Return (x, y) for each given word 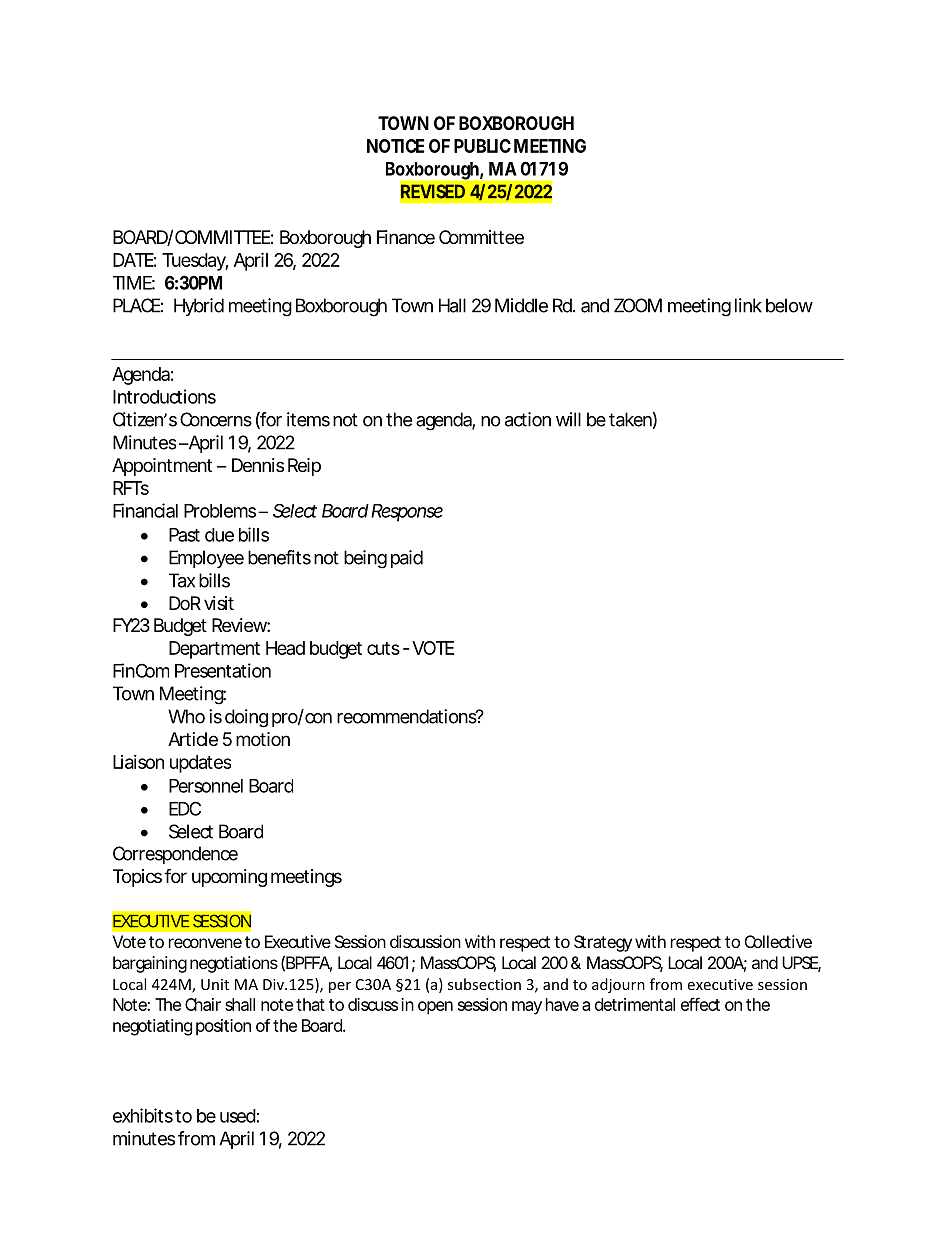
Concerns (216, 419)
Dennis (258, 465)
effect (700, 1004)
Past (184, 535)
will (568, 419)
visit (219, 603)
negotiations (234, 964)
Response (407, 513)
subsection (484, 984)
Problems (220, 511)
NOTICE (396, 146)
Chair (203, 1004)
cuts (383, 648)
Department (214, 650)
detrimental (635, 1004)
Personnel (206, 786)
